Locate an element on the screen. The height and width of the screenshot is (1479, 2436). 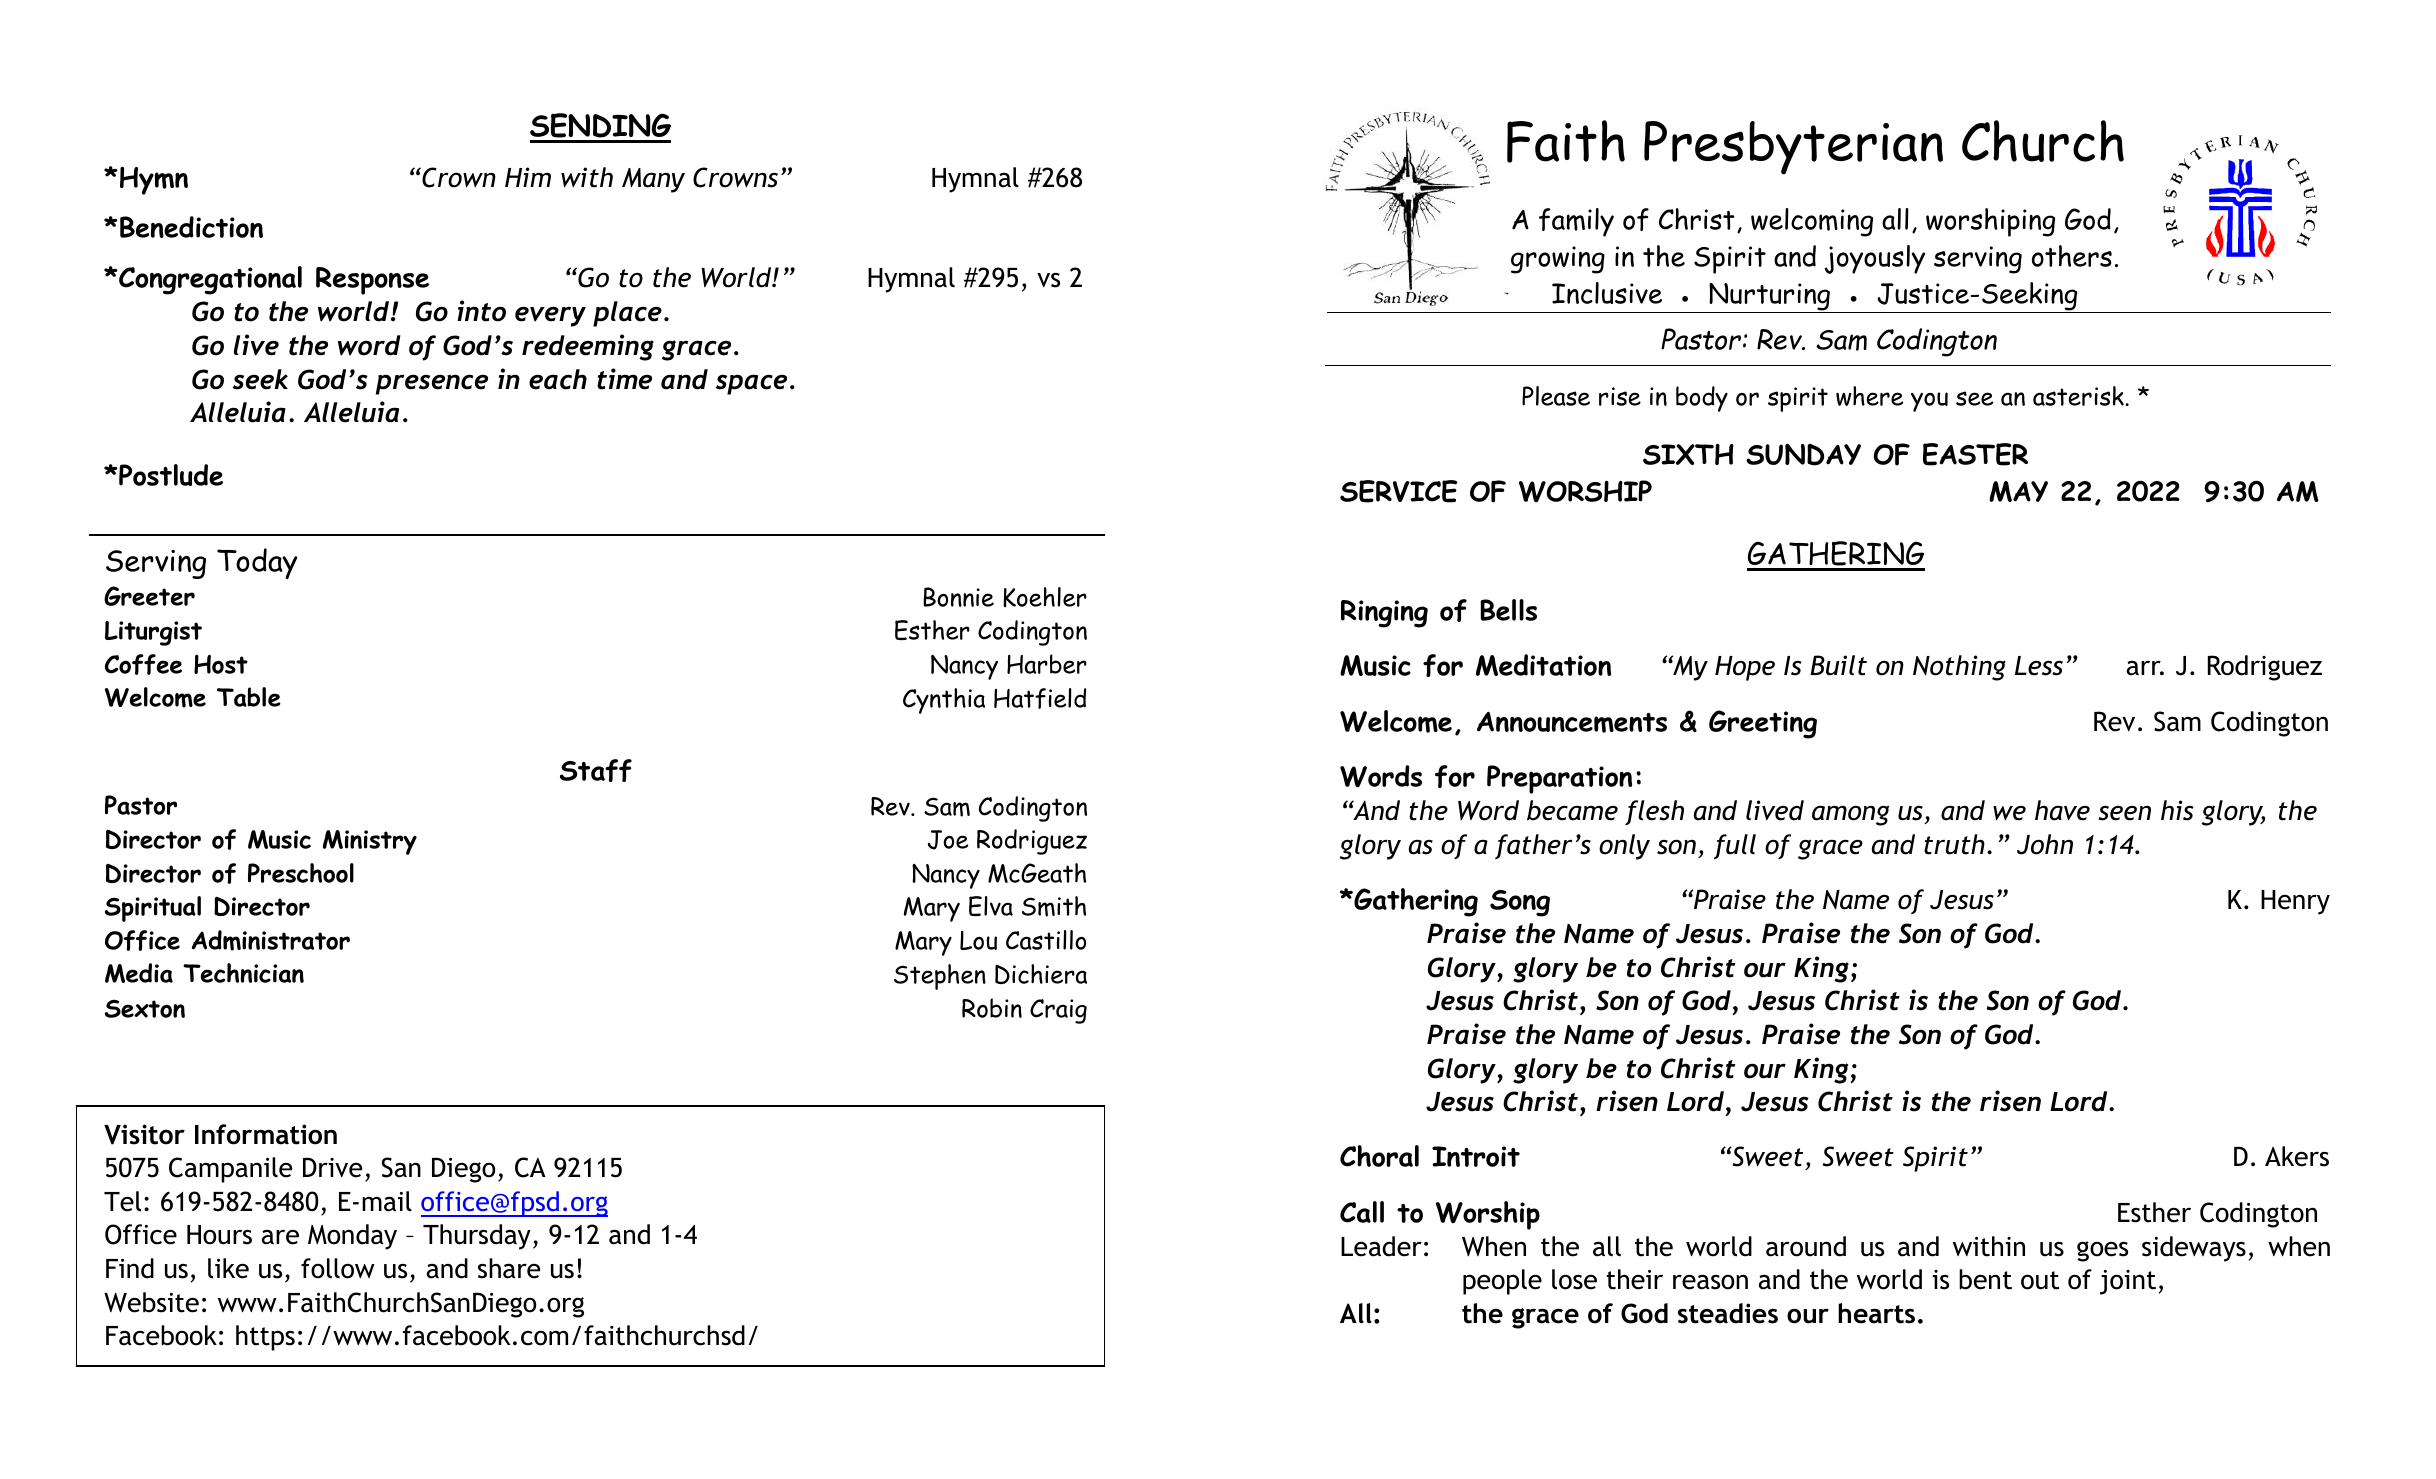
family is located at coordinates (1576, 222).
